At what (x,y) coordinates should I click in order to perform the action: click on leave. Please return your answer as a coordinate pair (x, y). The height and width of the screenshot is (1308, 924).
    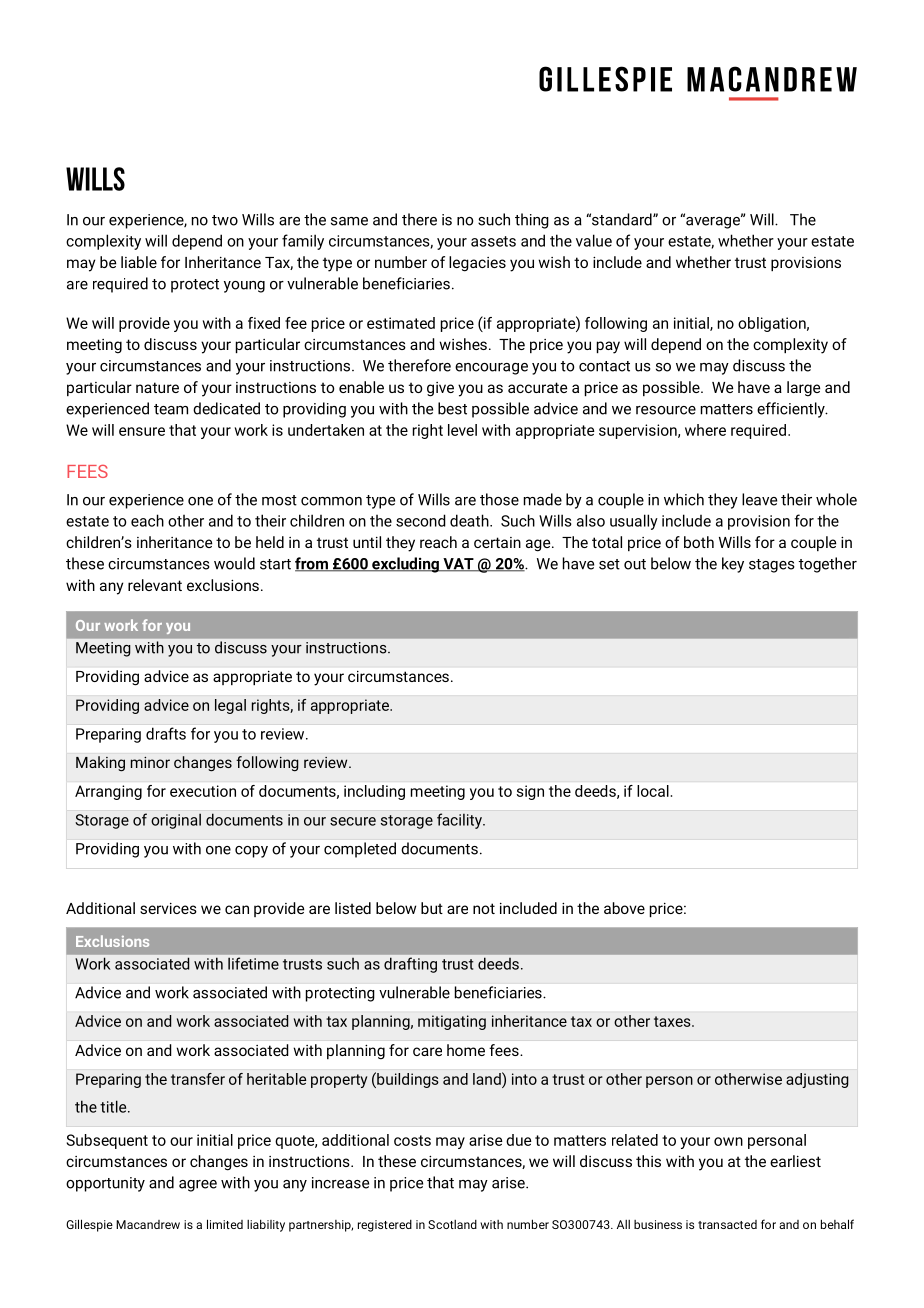
    Looking at the image, I should click on (759, 499).
